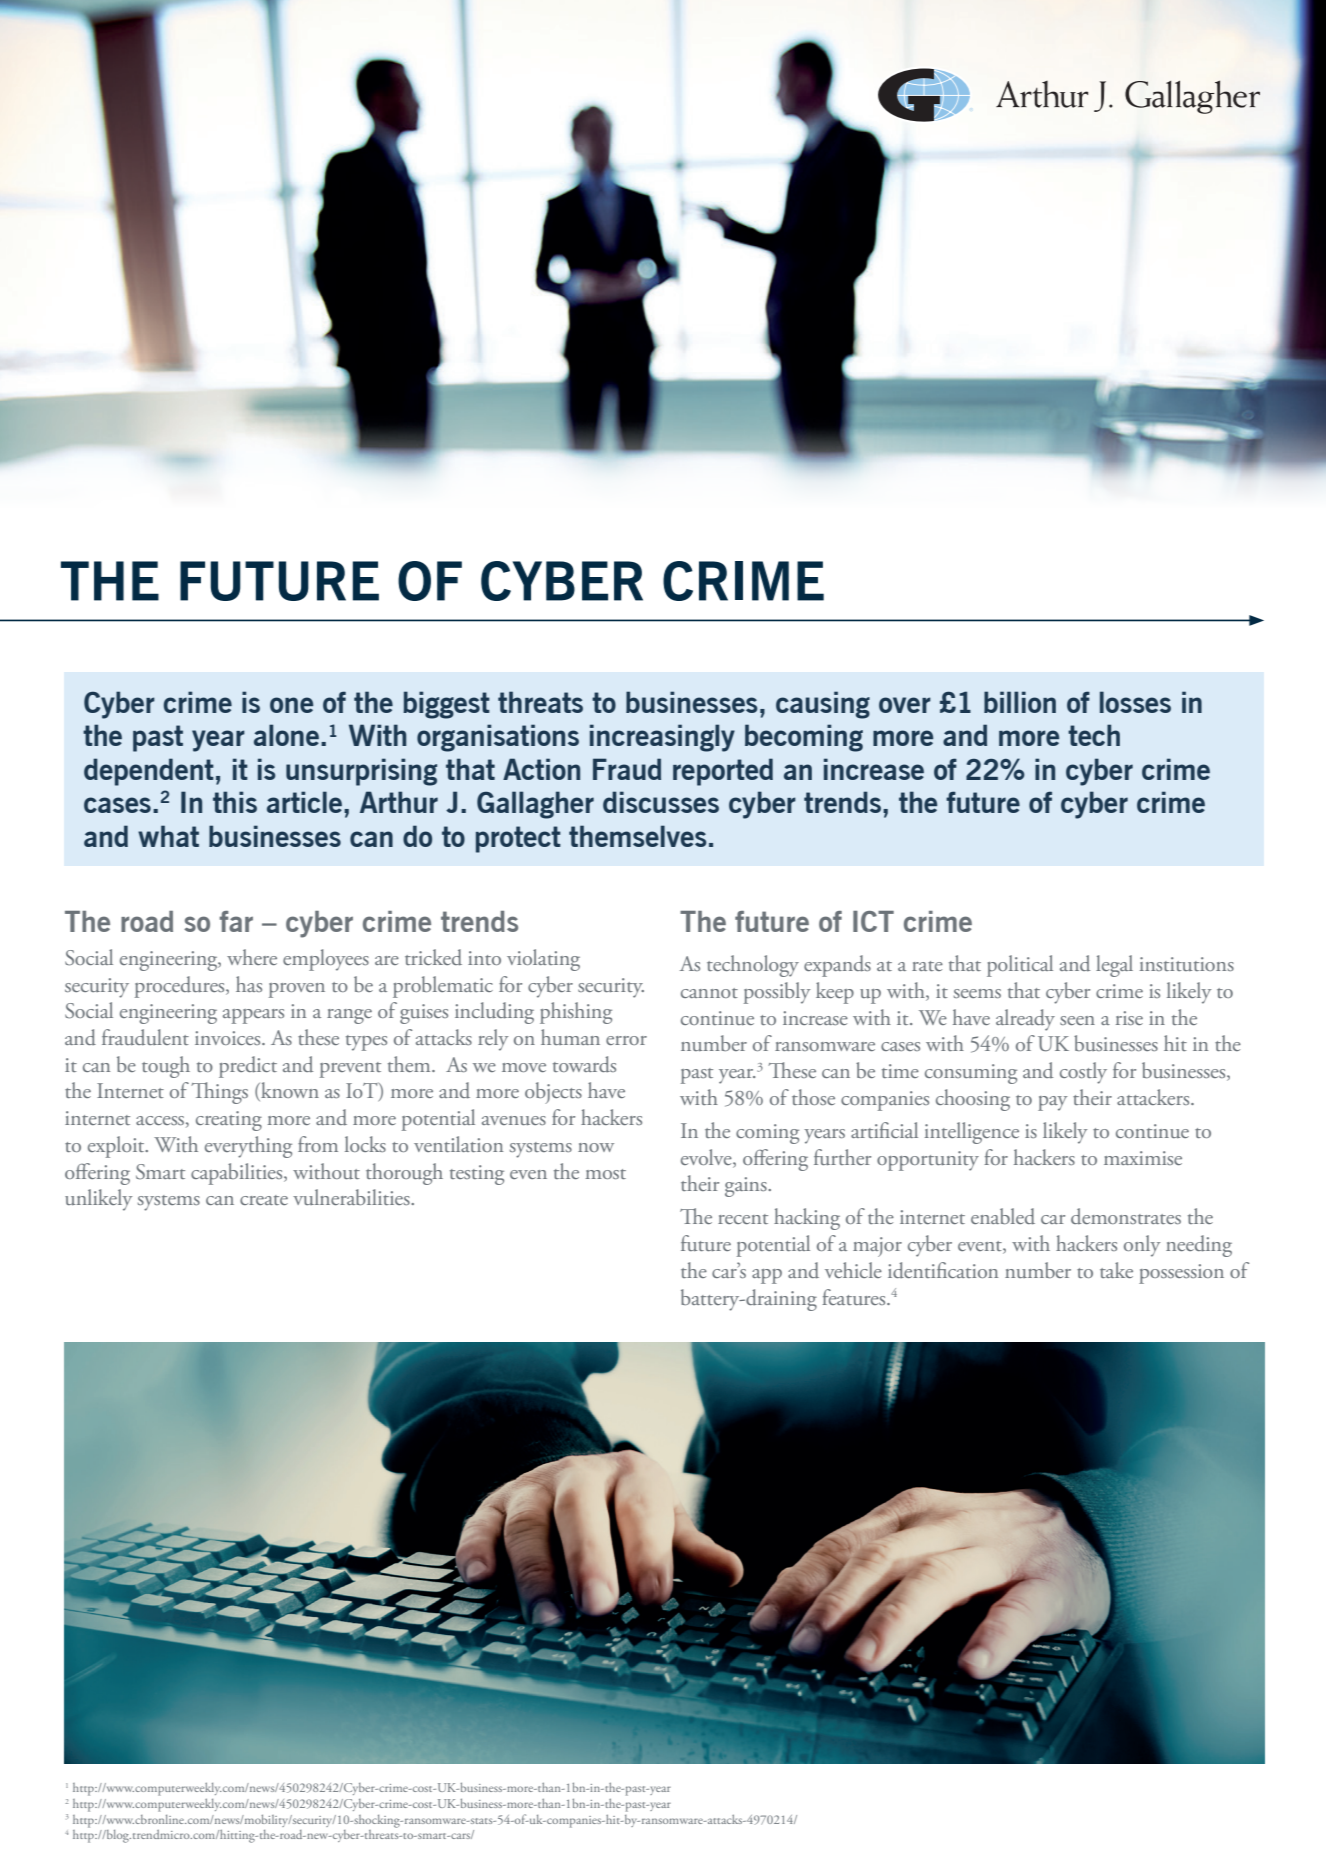 This screenshot has height=1876, width=1326. I want to click on take, so click(1116, 1270).
